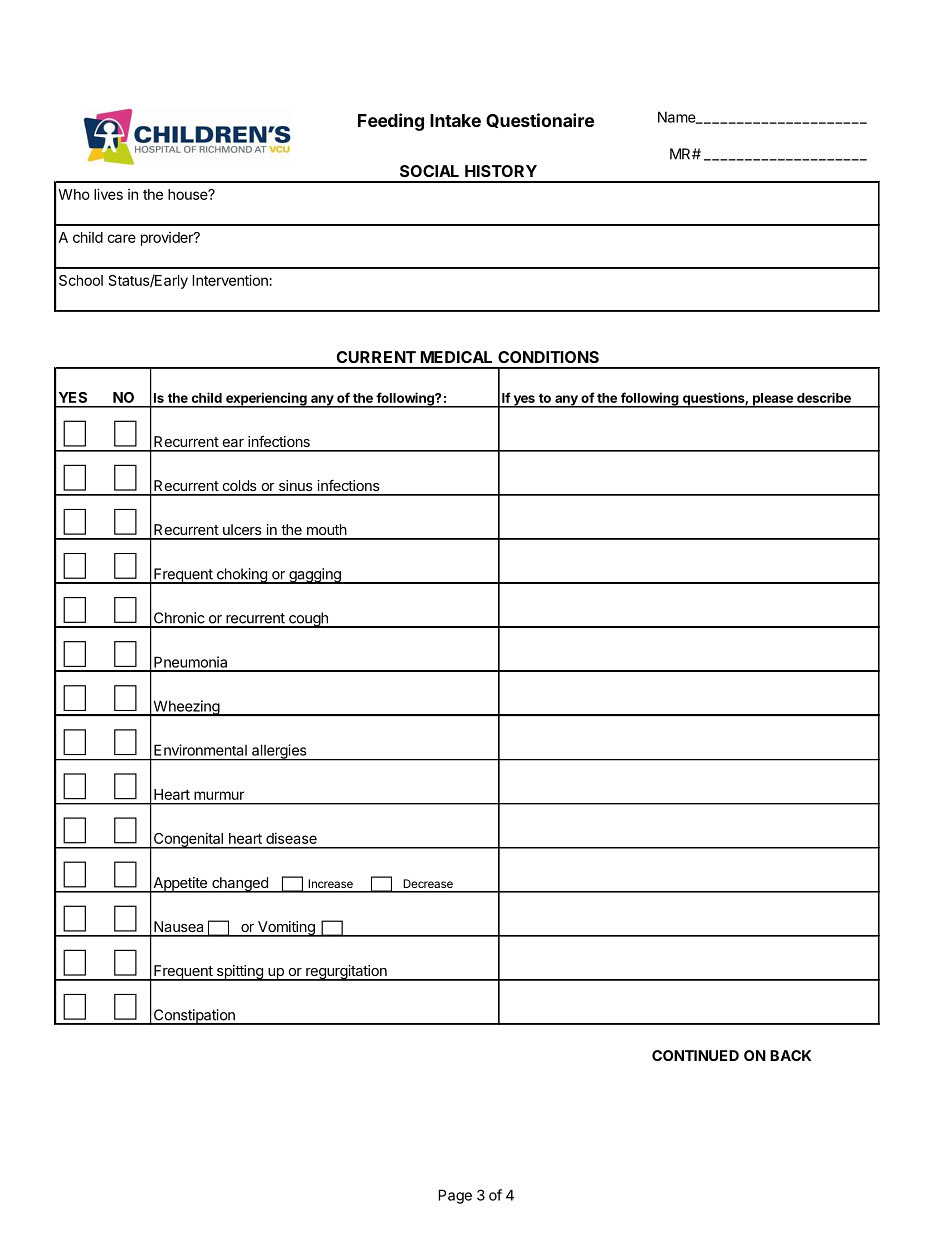 The image size is (952, 1233). What do you see at coordinates (455, 1196) in the image?
I see `Page` at bounding box center [455, 1196].
